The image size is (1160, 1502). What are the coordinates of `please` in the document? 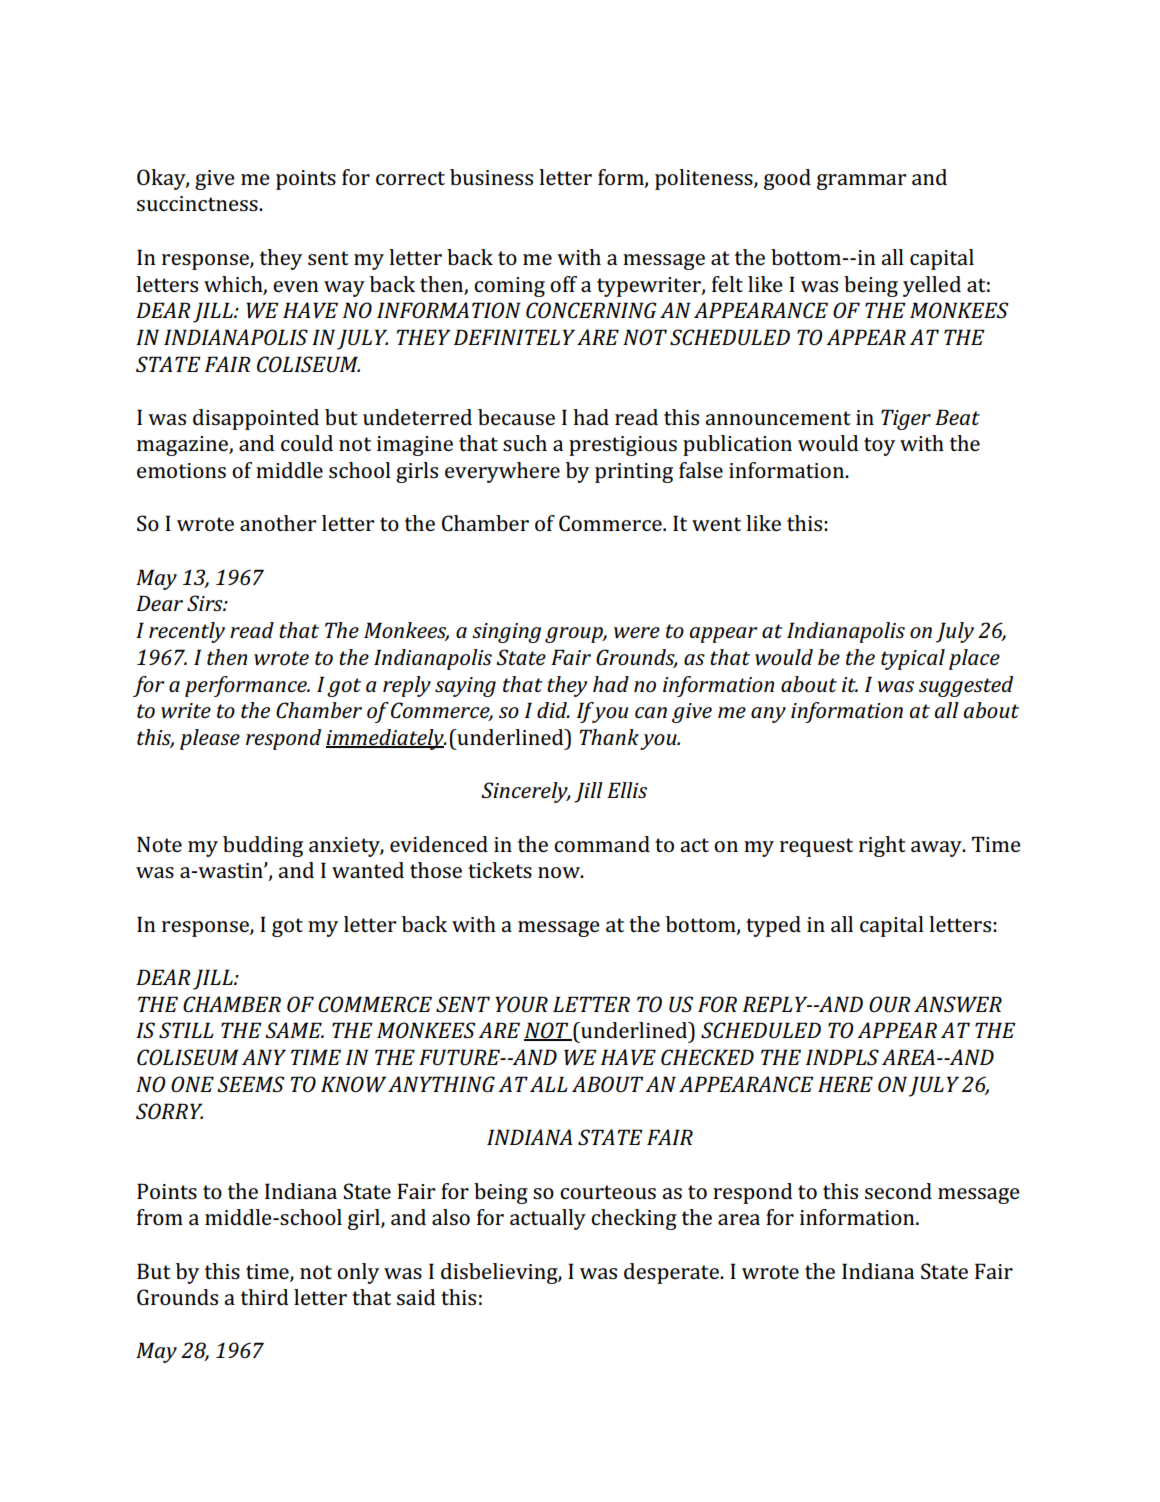 It's located at (210, 739).
